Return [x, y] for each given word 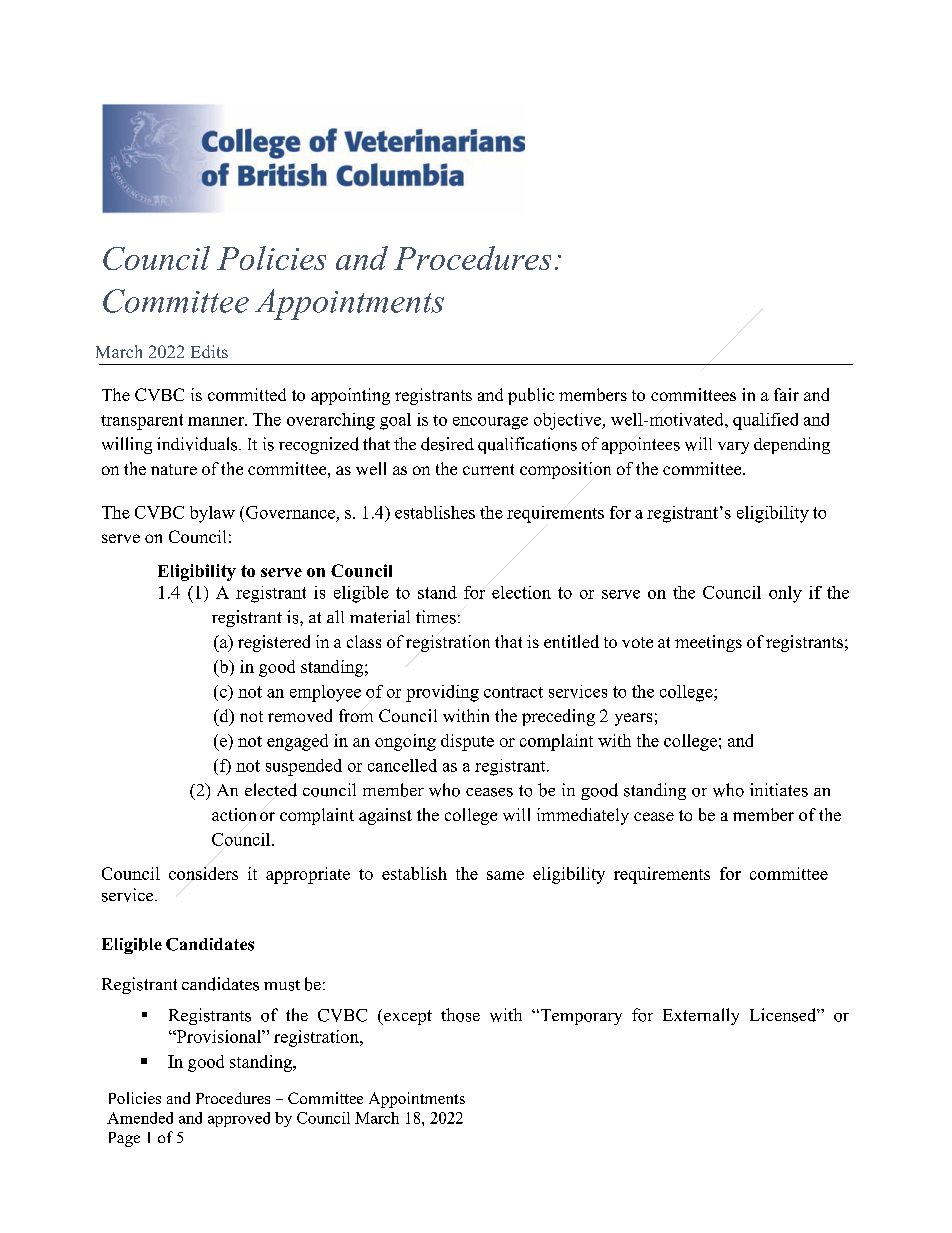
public [531, 396]
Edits [209, 351]
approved [239, 1119]
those [460, 1015]
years [633, 719]
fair [786, 394]
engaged [297, 742]
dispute [467, 742]
